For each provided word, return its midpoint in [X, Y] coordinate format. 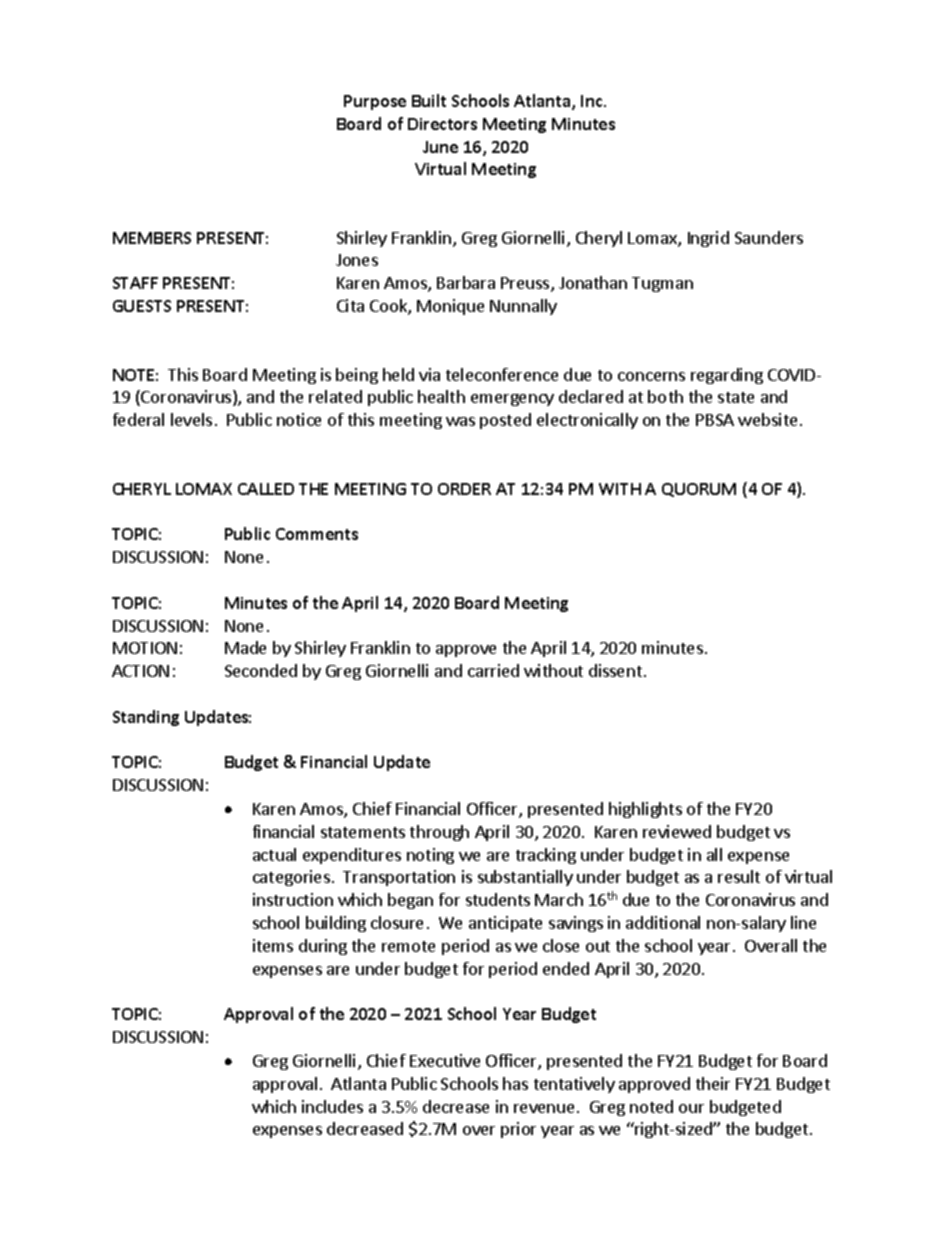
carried [493, 670]
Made [245, 647]
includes [332, 1106]
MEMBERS [152, 238]
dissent [615, 670]
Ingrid [708, 239]
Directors [442, 124]
